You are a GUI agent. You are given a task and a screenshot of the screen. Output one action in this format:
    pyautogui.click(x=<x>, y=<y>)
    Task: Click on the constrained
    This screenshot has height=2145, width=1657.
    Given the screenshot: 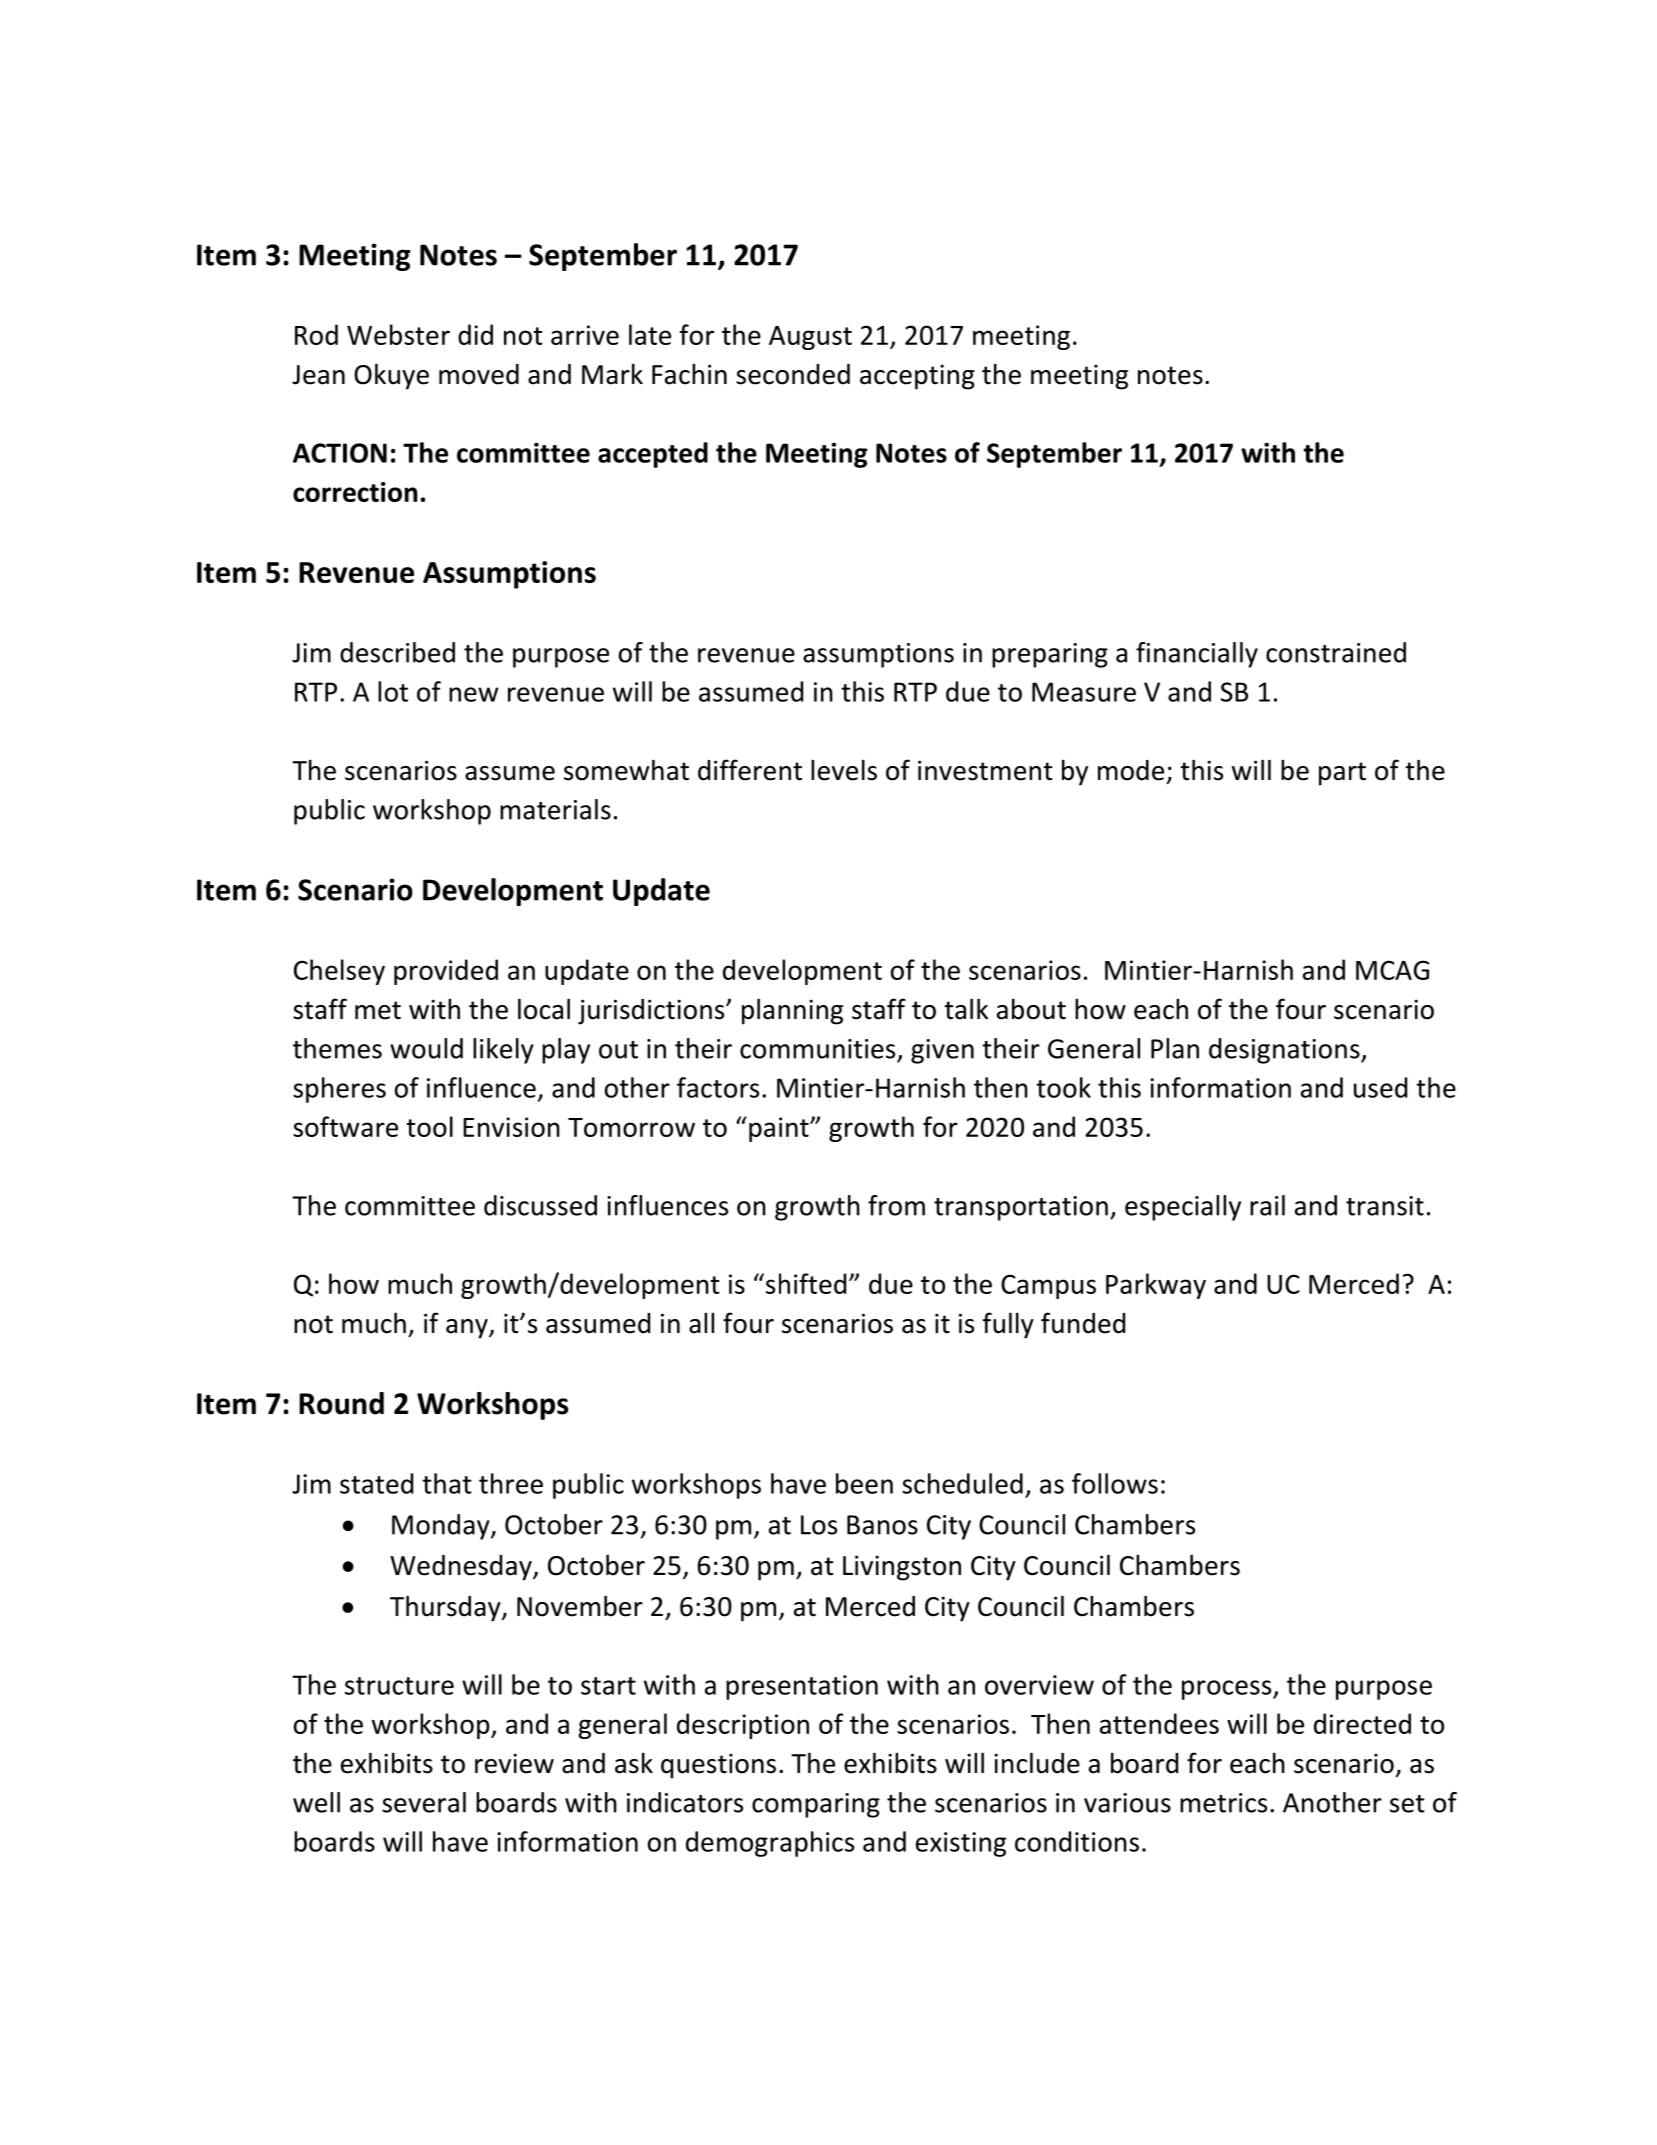 What is the action you would take?
    pyautogui.click(x=1336, y=652)
